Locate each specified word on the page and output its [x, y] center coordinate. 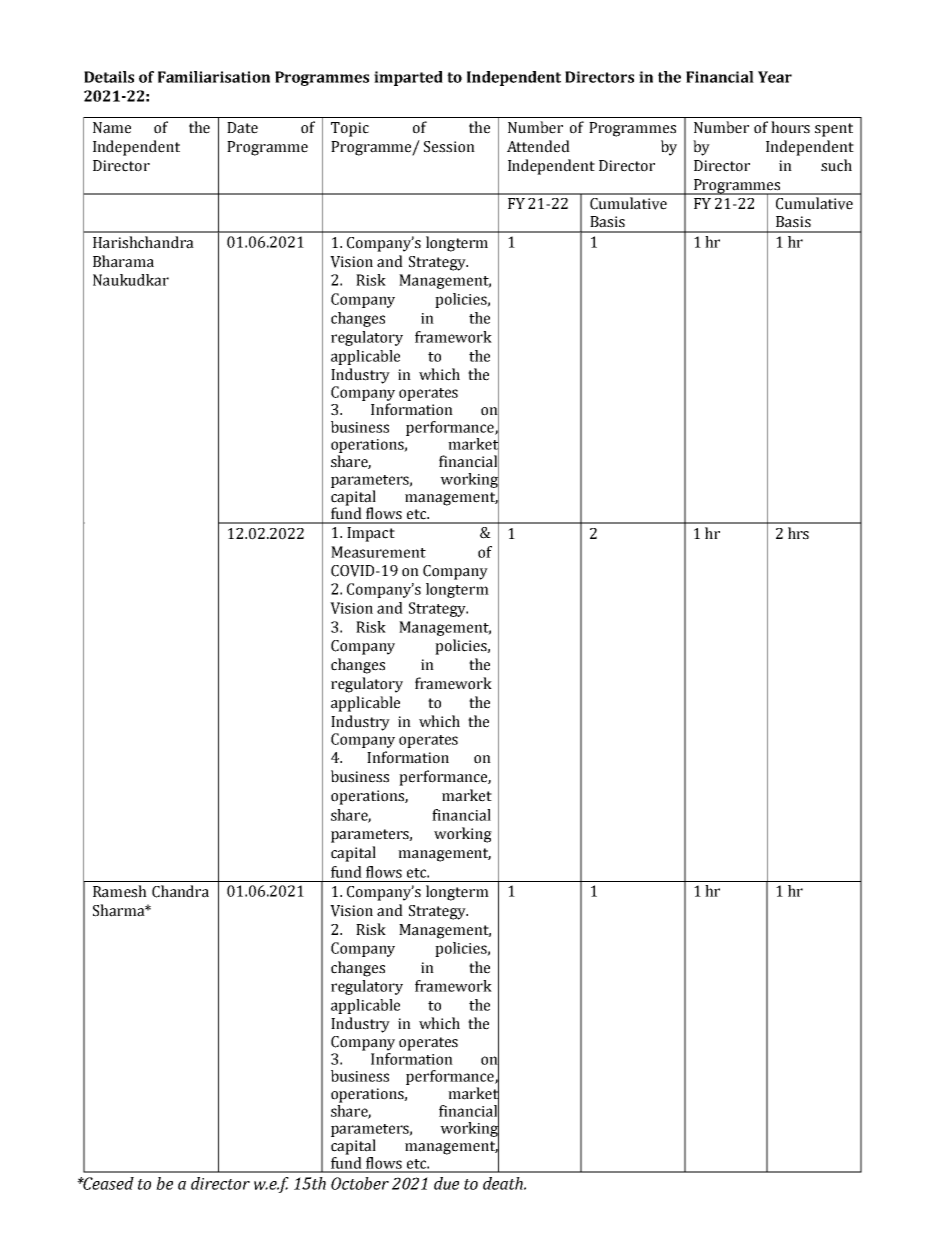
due [446, 1183]
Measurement [378, 552]
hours [790, 127]
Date [242, 128]
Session [449, 147]
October [360, 1183]
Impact [371, 534]
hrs [798, 533]
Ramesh [120, 891]
